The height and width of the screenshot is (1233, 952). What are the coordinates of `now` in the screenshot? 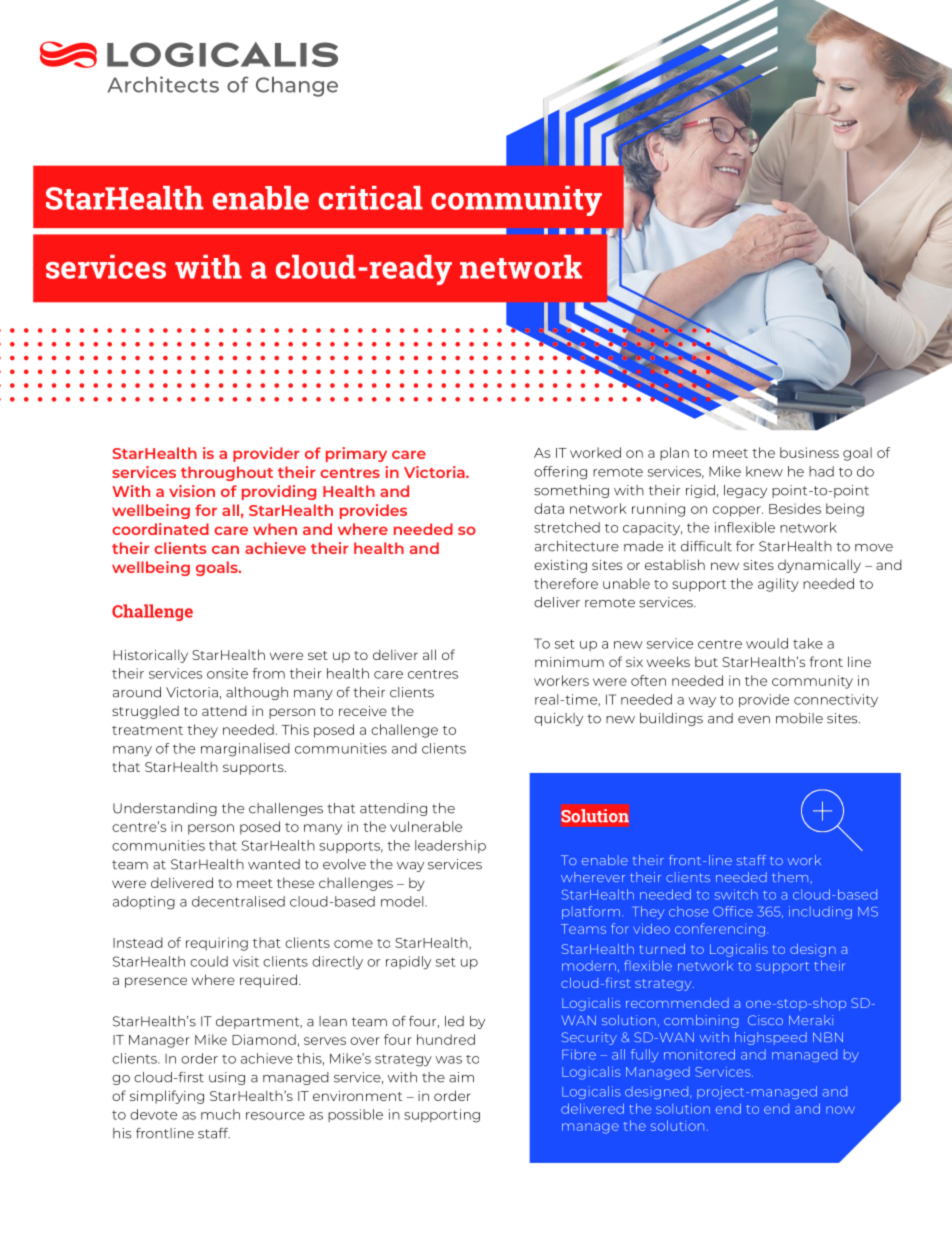 It's located at (840, 1110).
